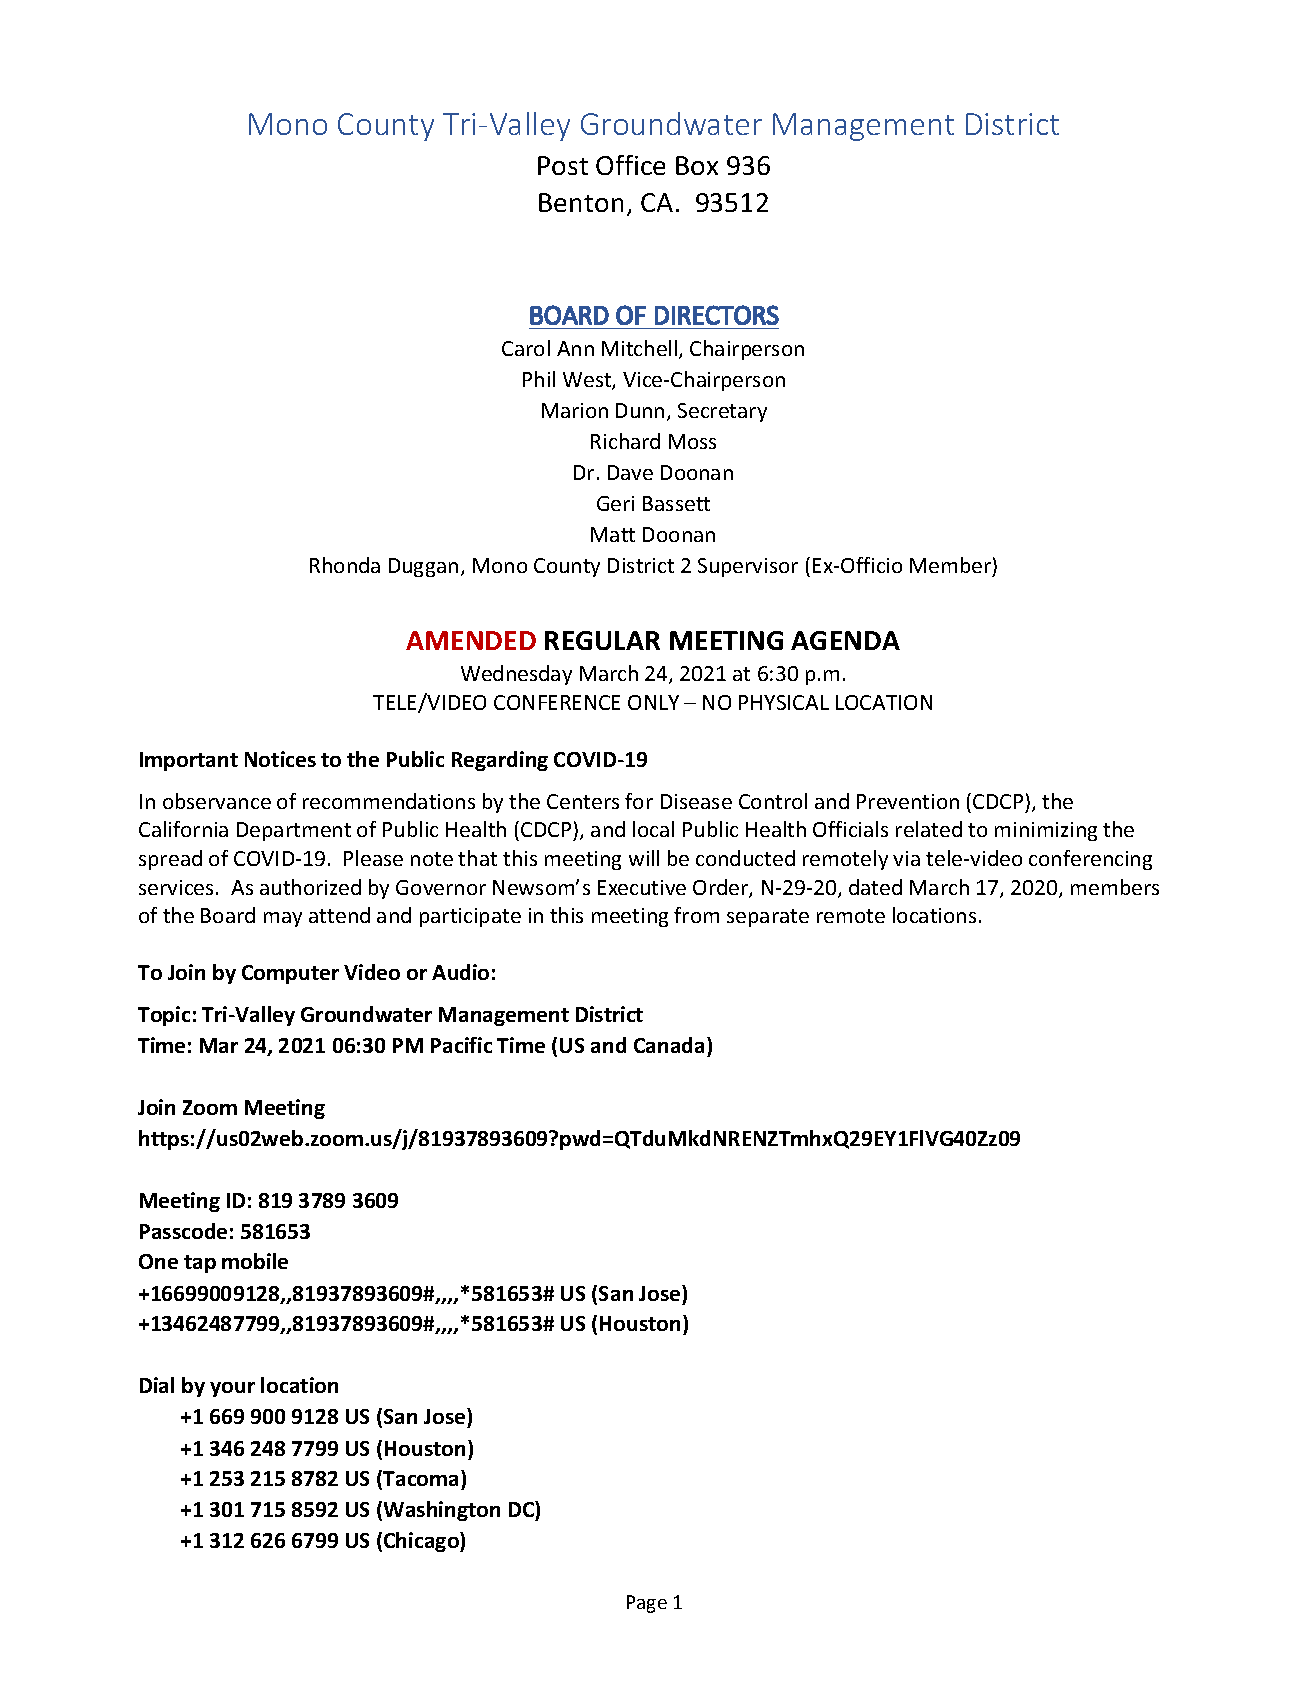  I want to click on Page, so click(647, 1604).
